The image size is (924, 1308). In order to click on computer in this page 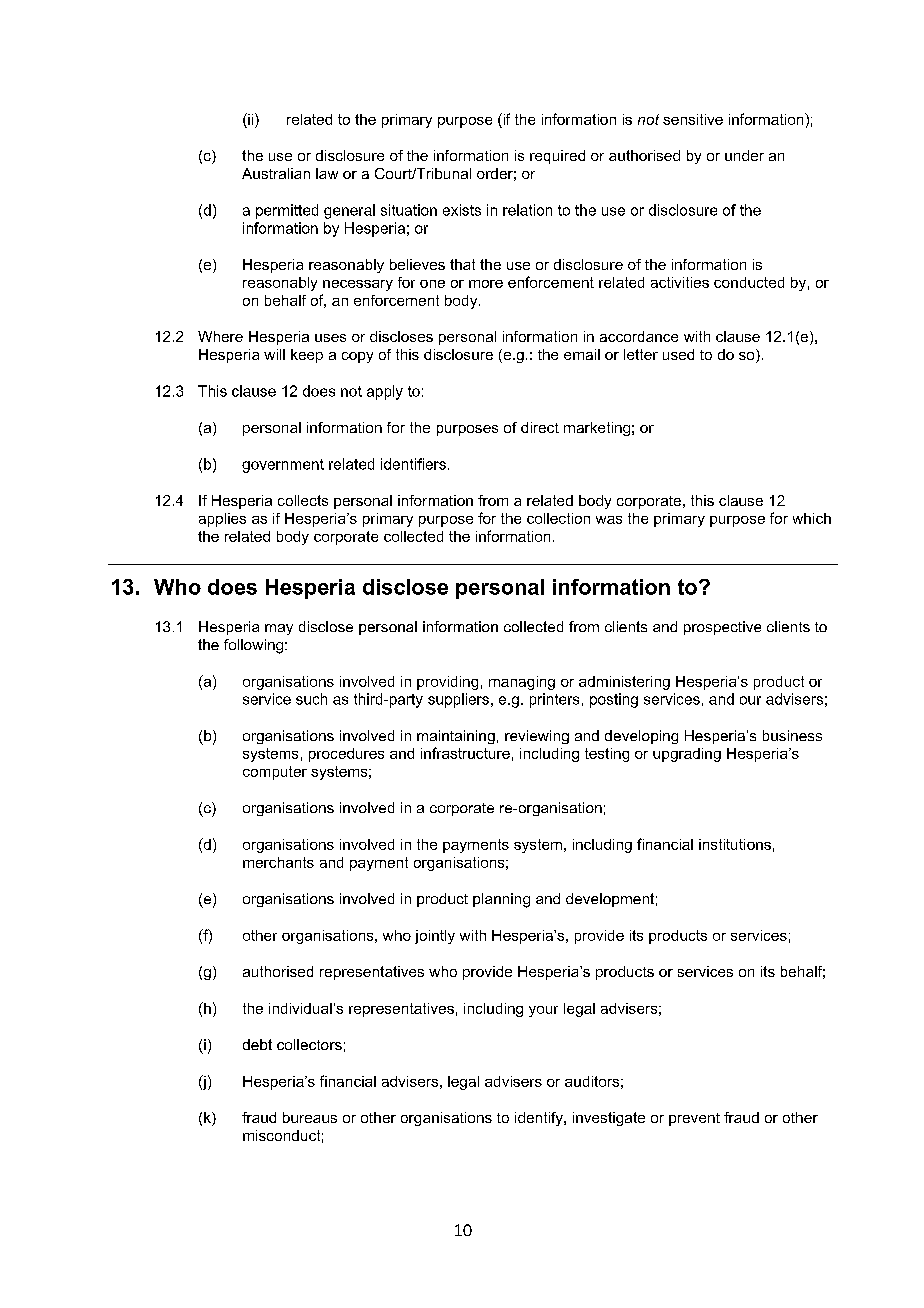, I will do `click(275, 773)`.
